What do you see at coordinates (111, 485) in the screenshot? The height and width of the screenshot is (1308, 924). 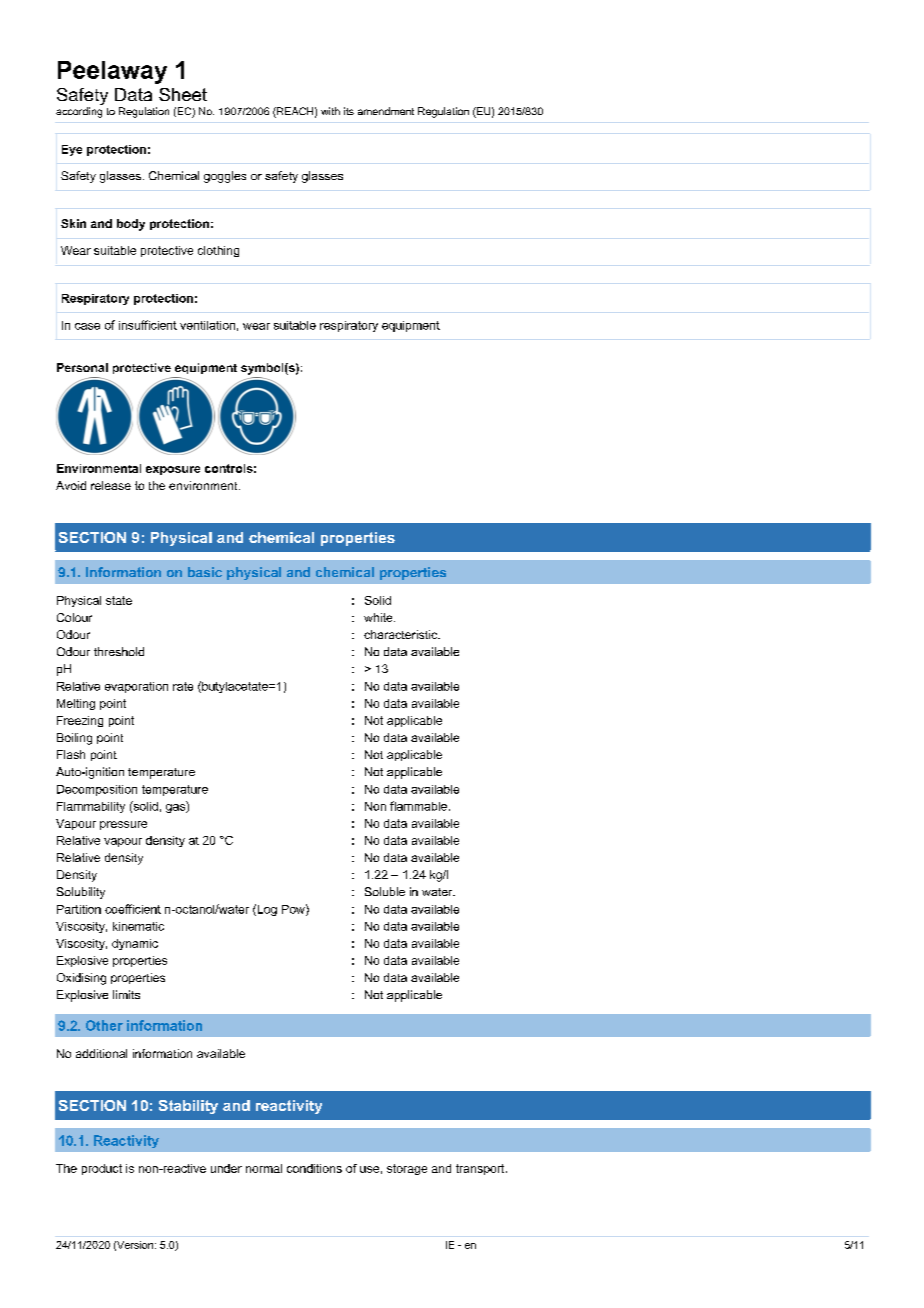 I see `release` at bounding box center [111, 485].
